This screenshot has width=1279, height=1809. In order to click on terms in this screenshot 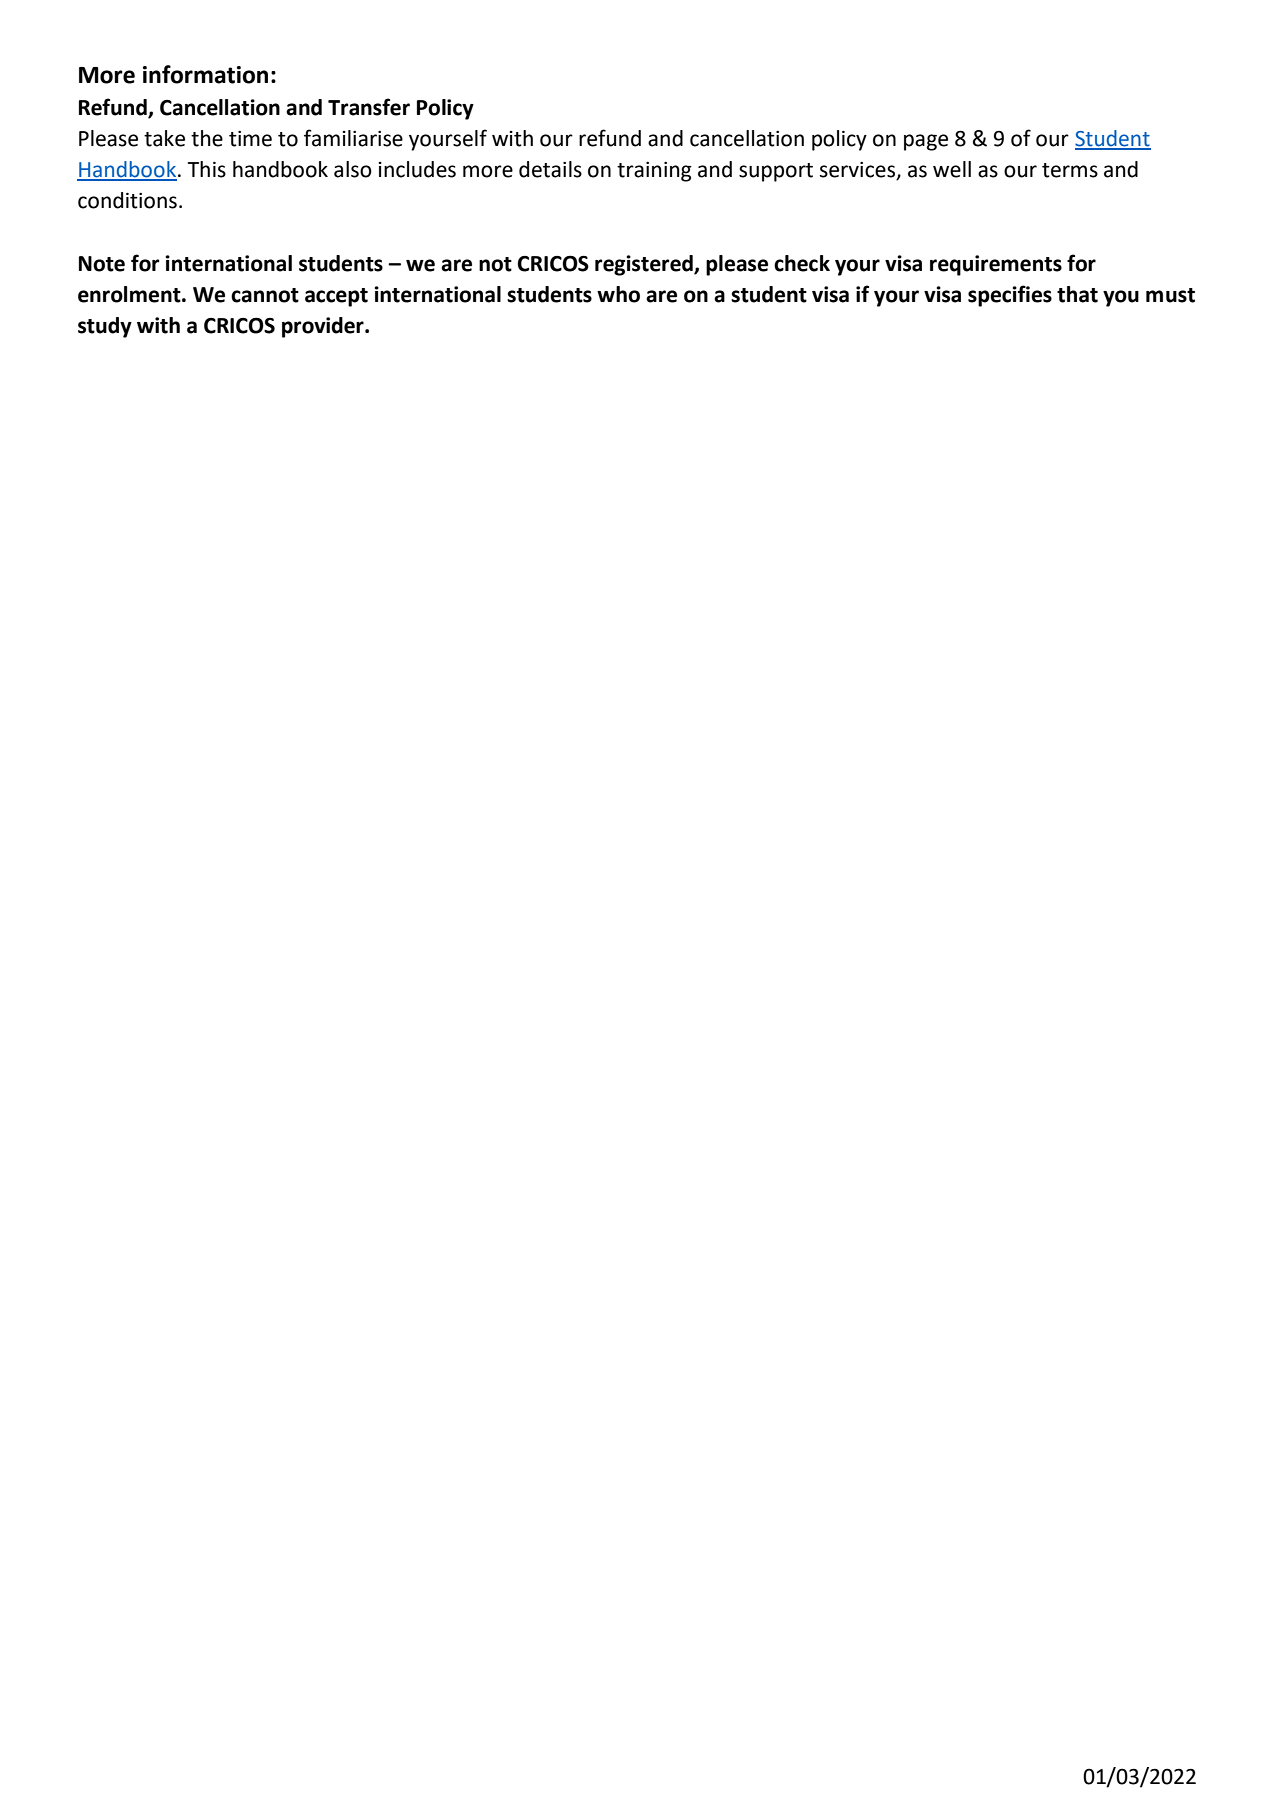, I will do `click(1070, 170)`.
